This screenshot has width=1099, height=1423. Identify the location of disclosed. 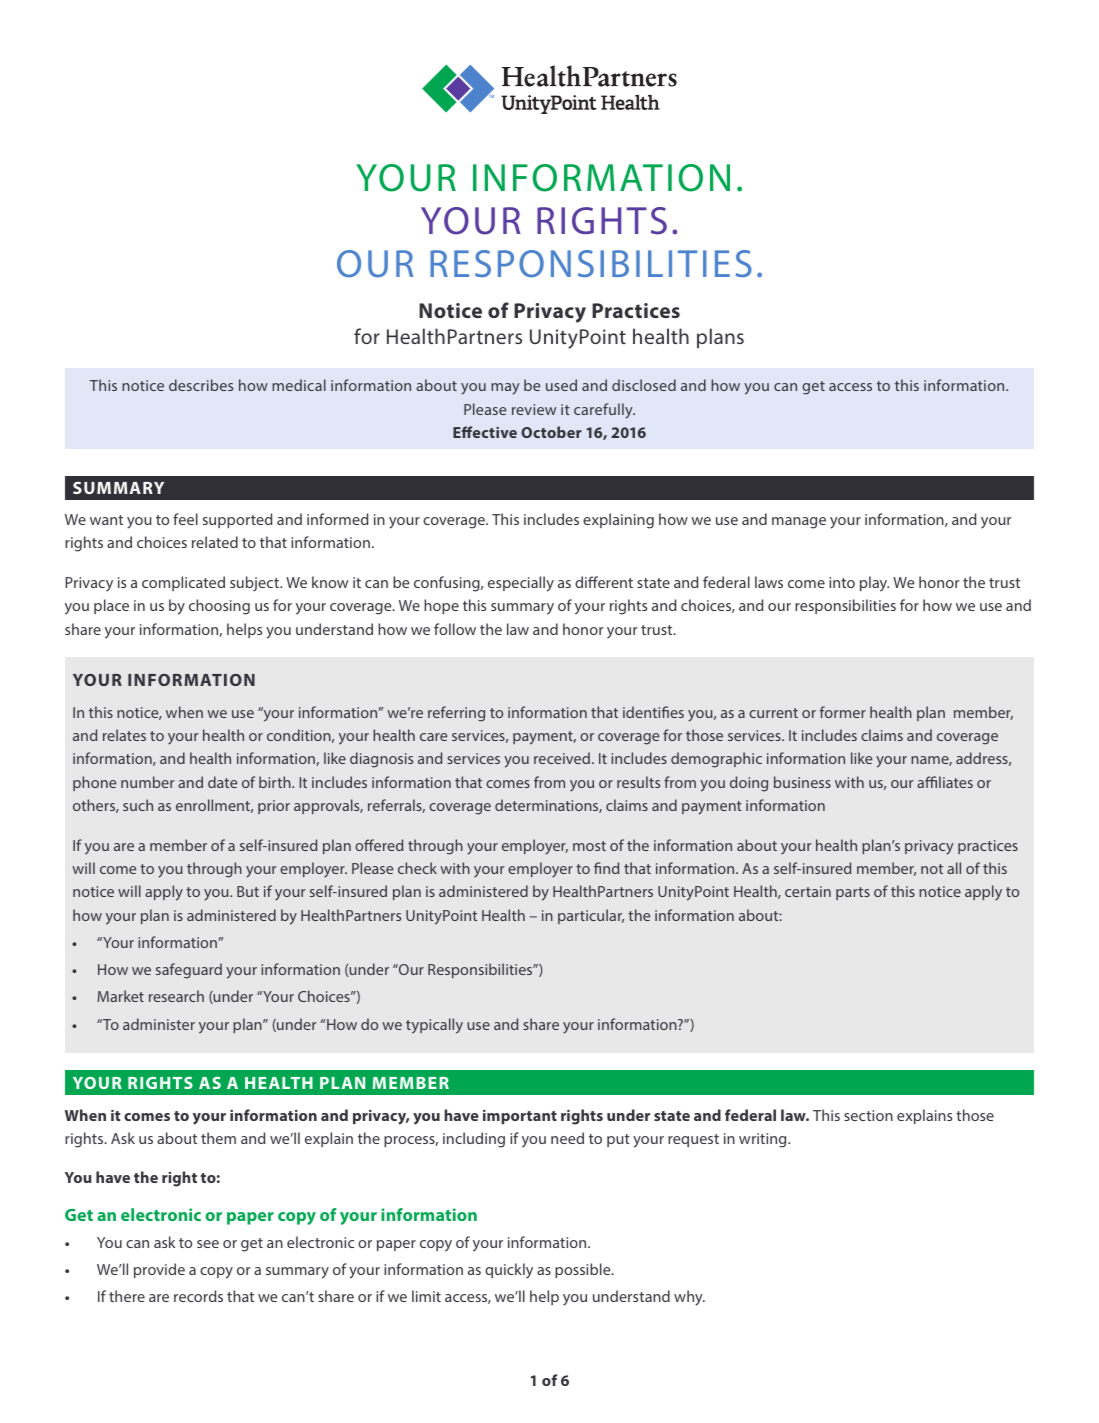
(644, 385).
